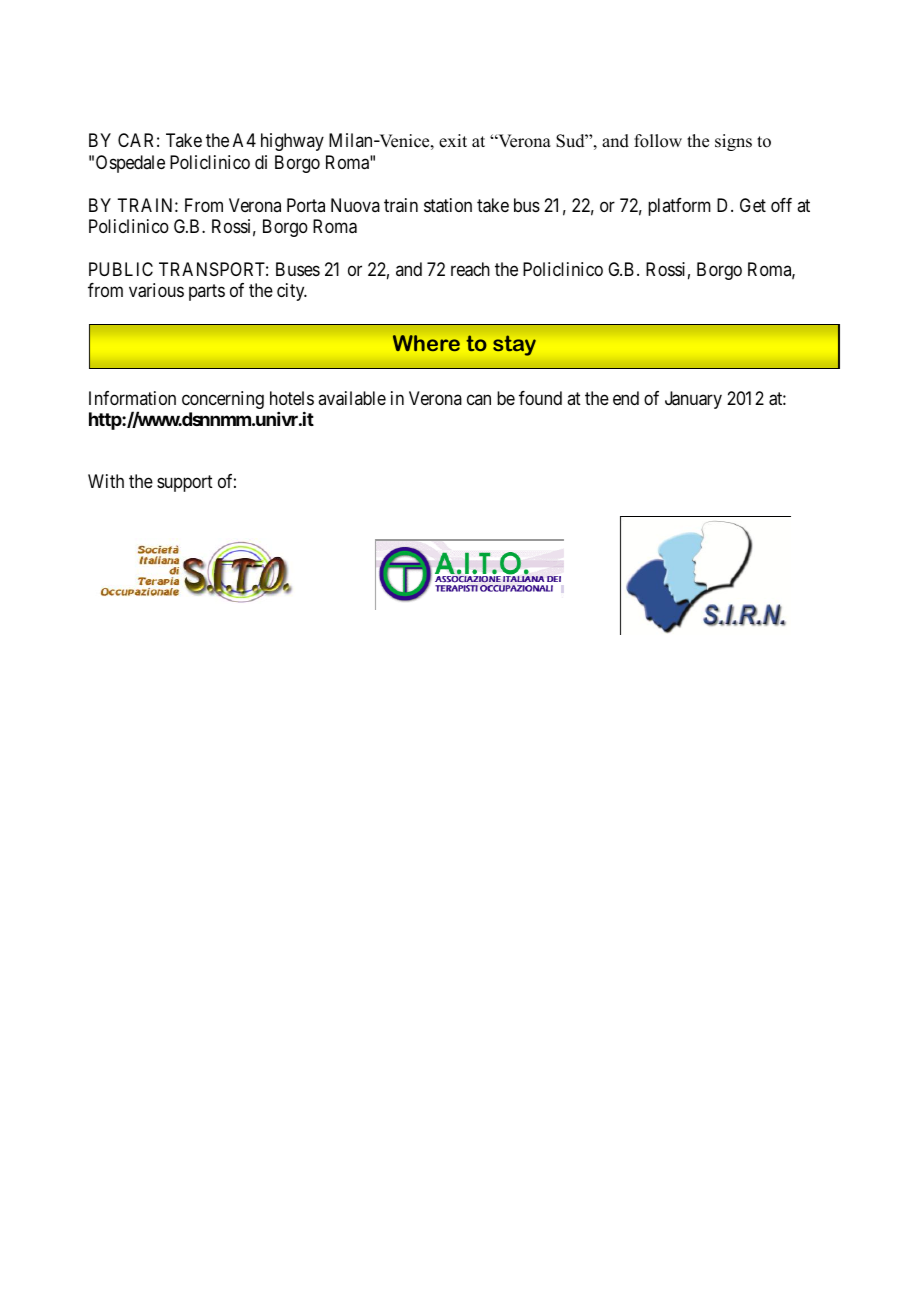 This screenshot has width=924, height=1308. What do you see at coordinates (453, 141) in the screenshot?
I see `exit` at bounding box center [453, 141].
